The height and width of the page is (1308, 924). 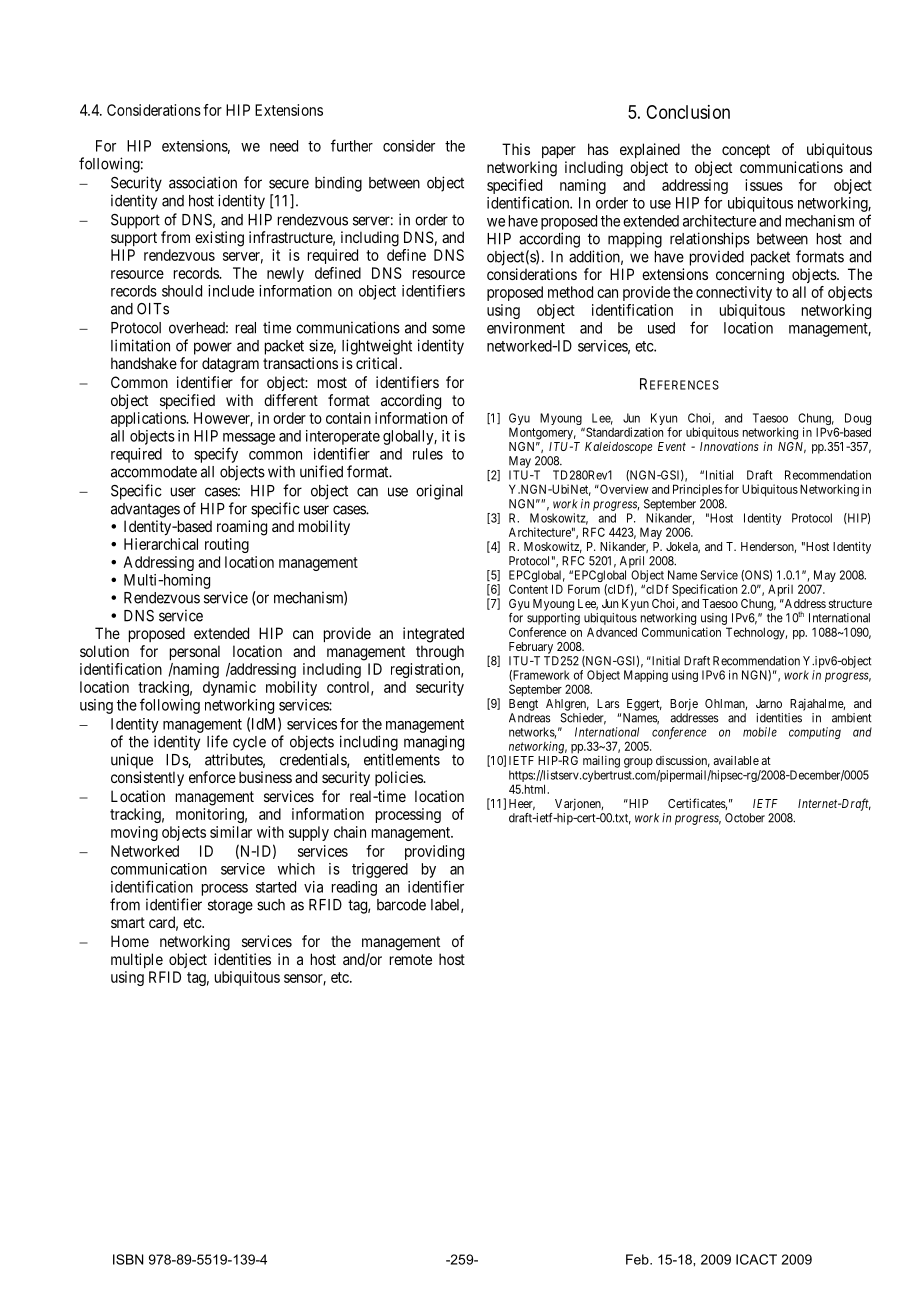 What do you see at coordinates (760, 732) in the page?
I see `mobile` at bounding box center [760, 732].
